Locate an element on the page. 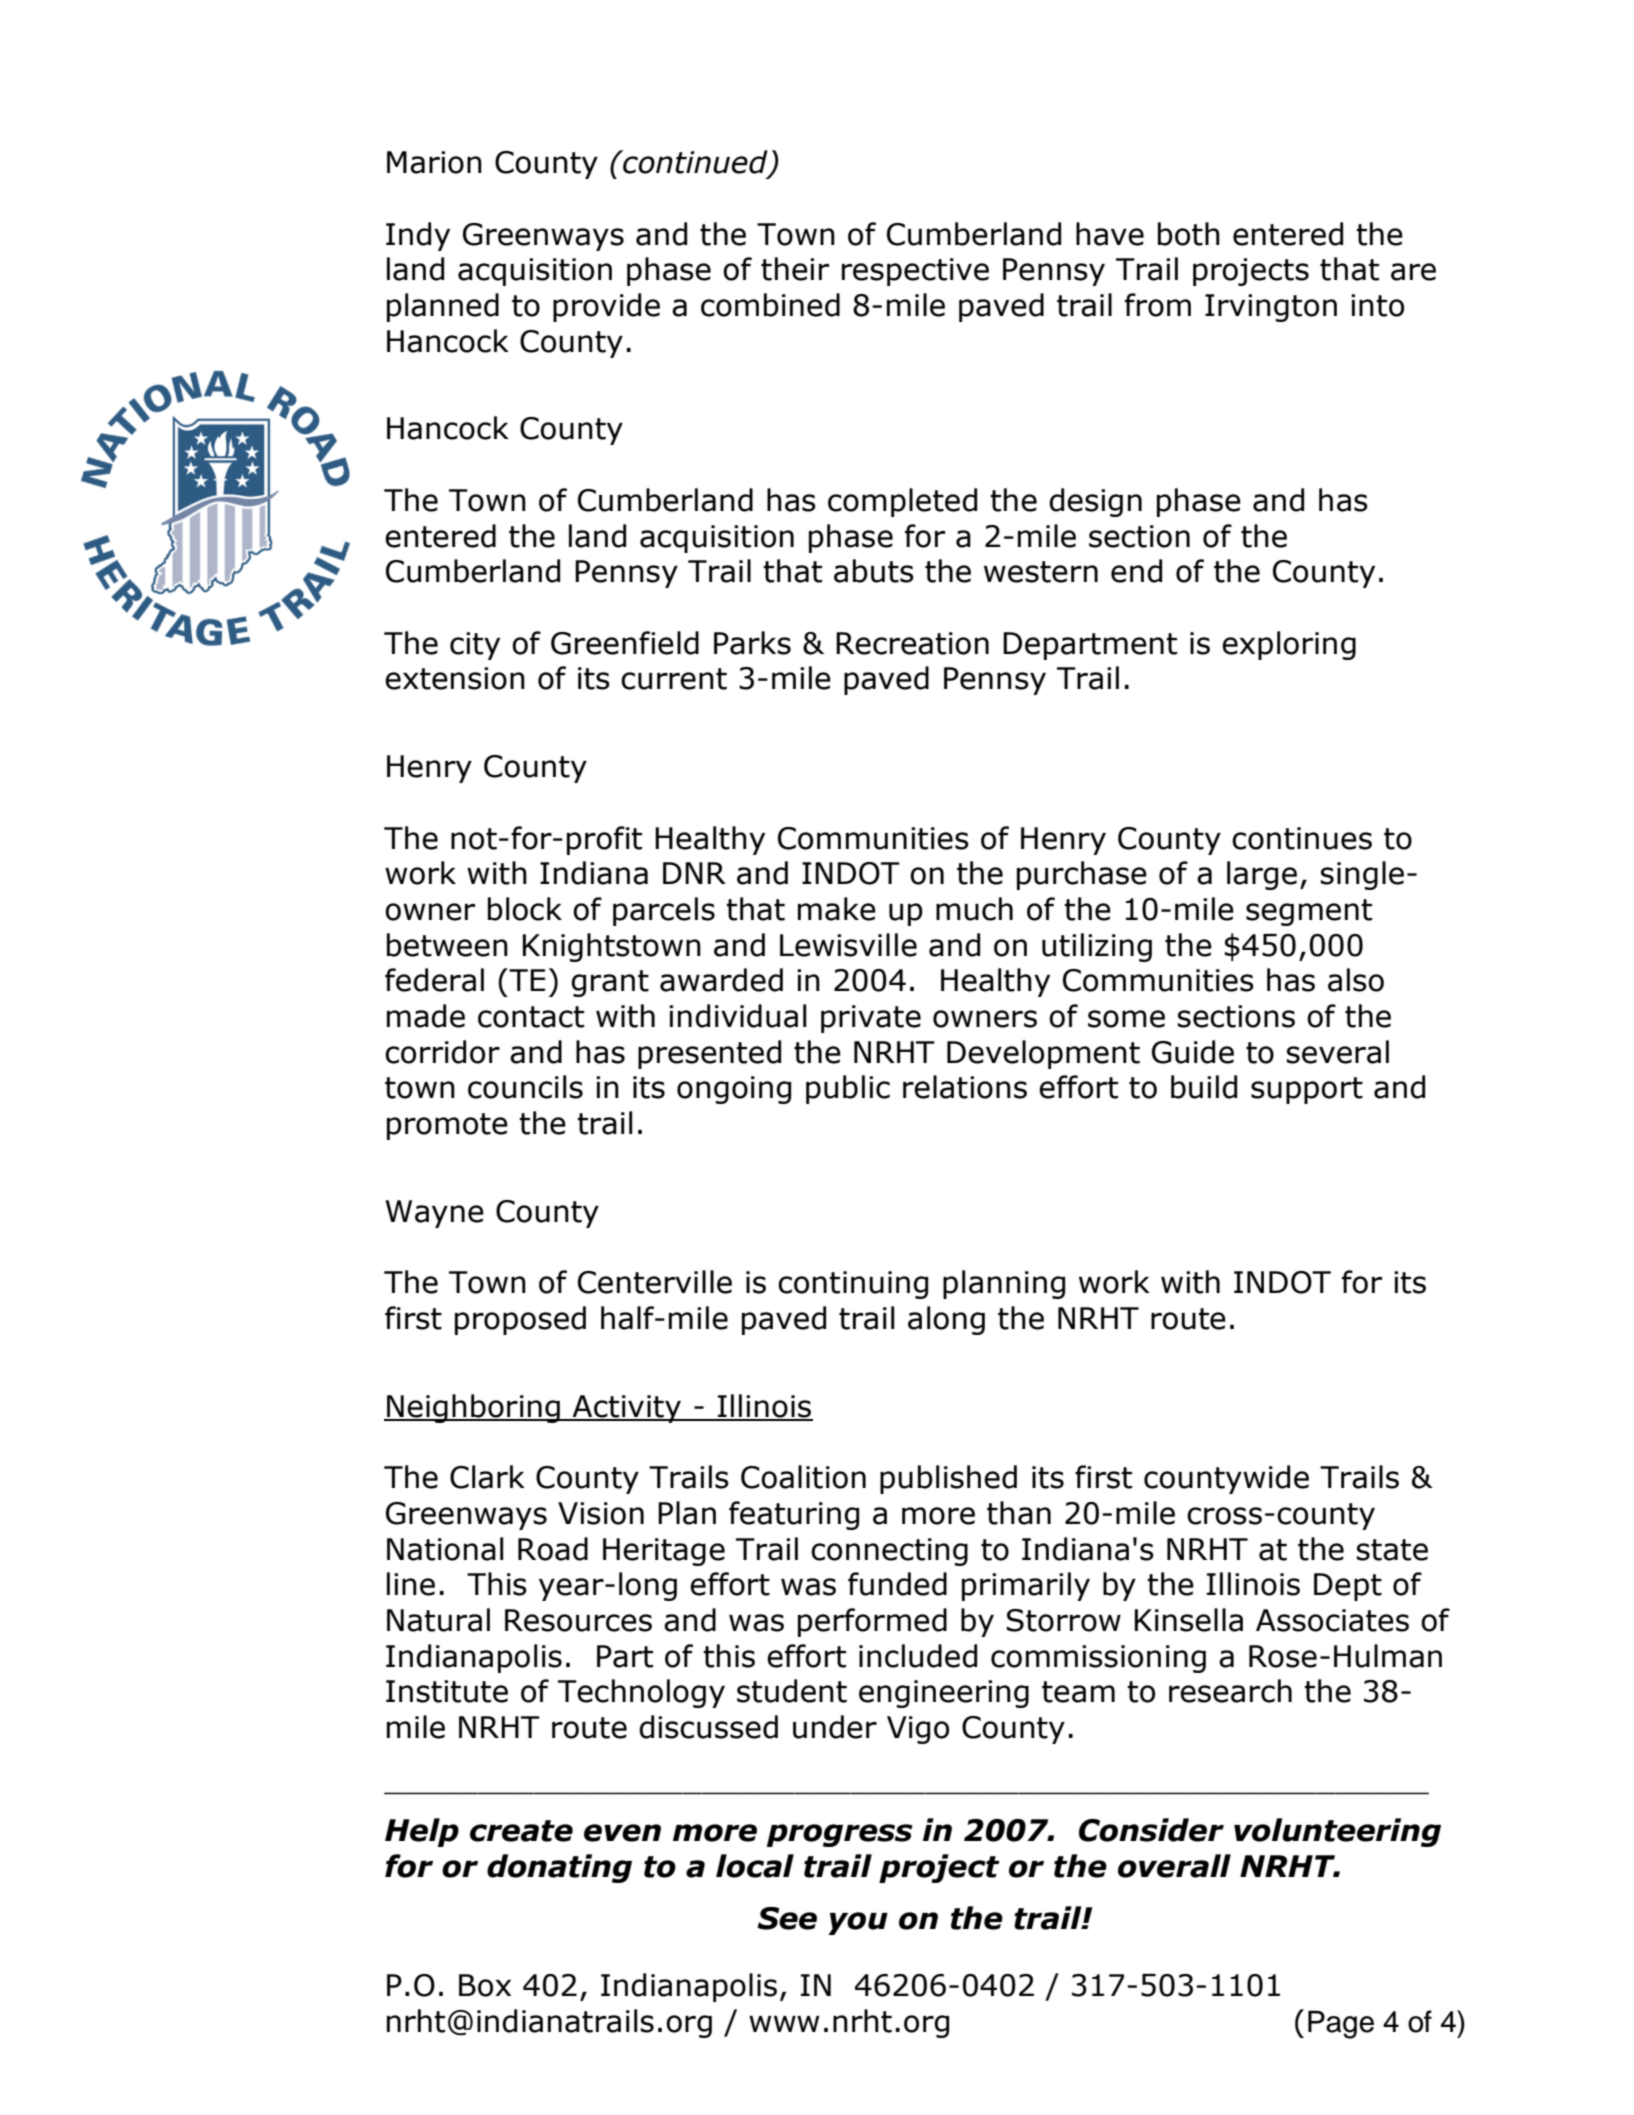 The width and height of the document is (1634, 2115). respective is located at coordinates (915, 272).
